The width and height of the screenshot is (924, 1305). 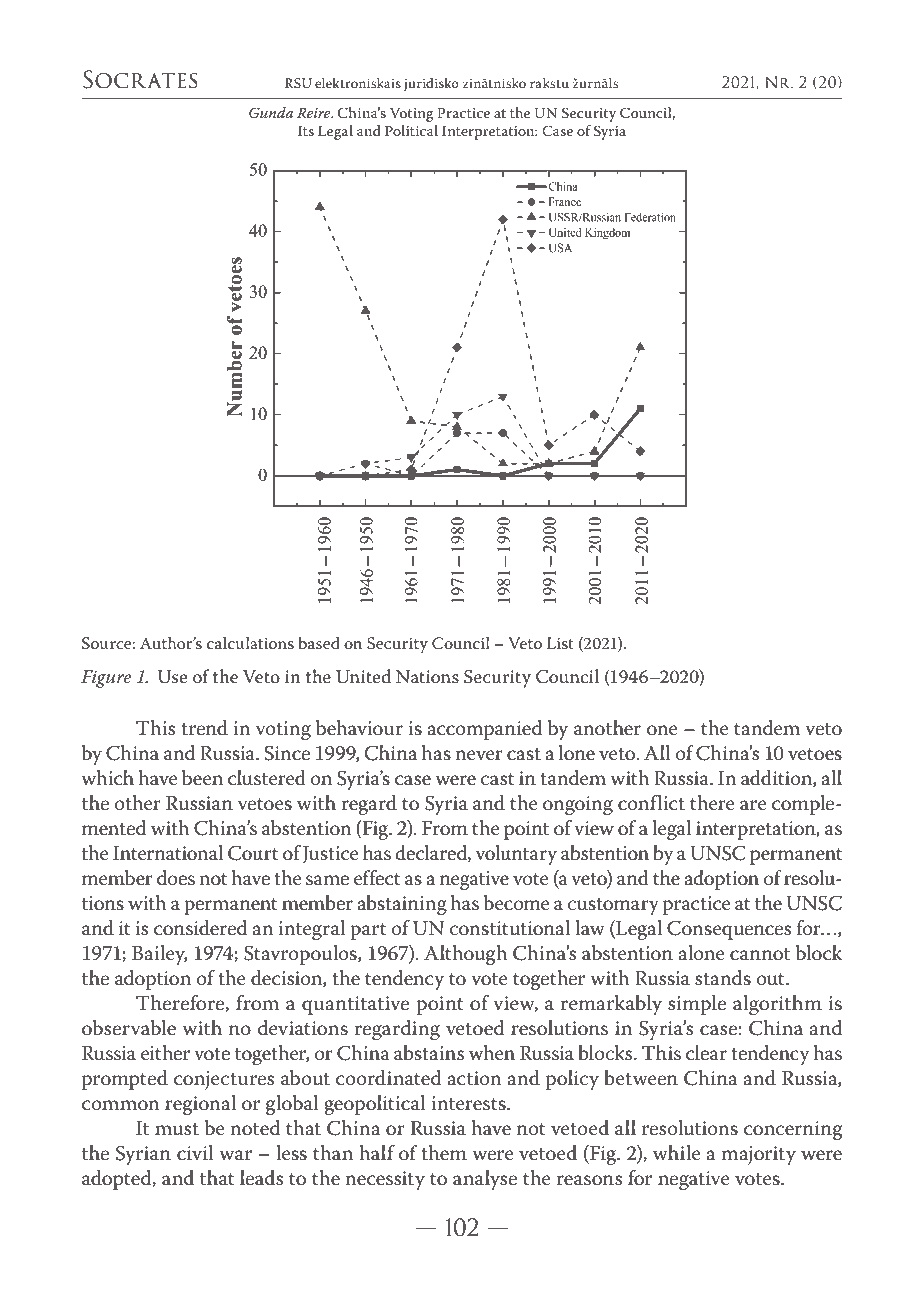 I want to click on List, so click(x=560, y=643).
